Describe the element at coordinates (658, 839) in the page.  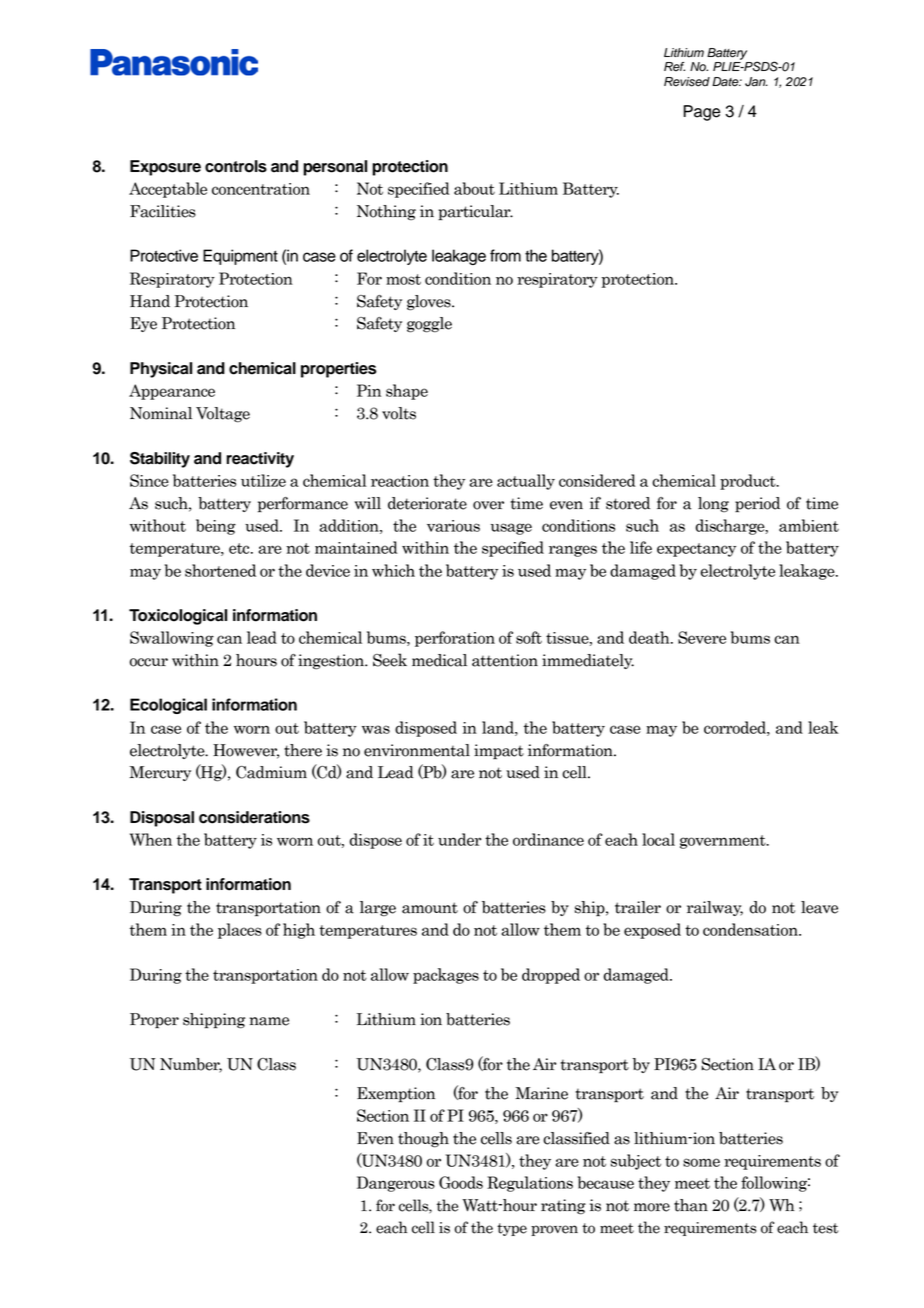
I see `local` at that location.
